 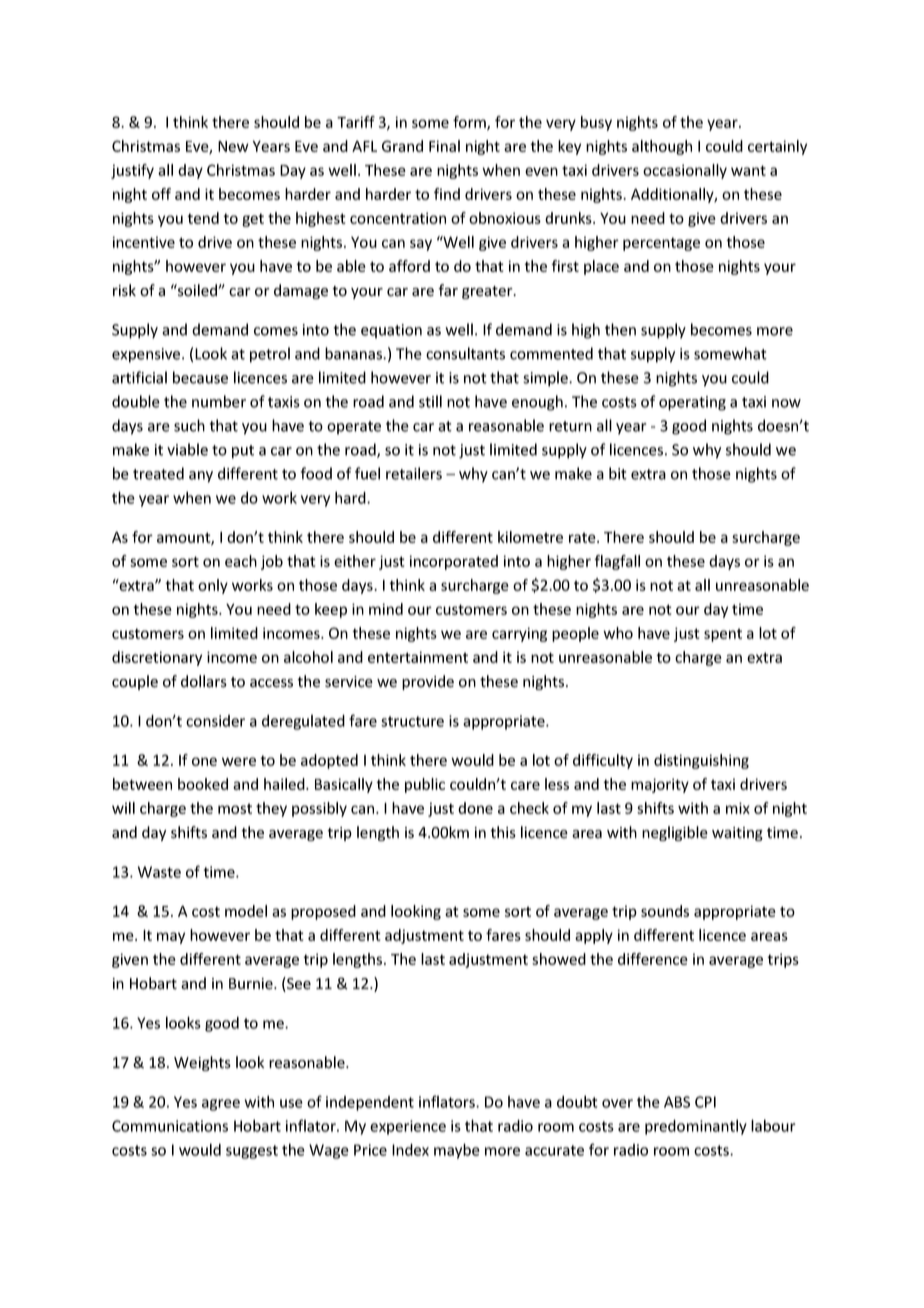 I want to click on predominantly, so click(x=696, y=1127).
